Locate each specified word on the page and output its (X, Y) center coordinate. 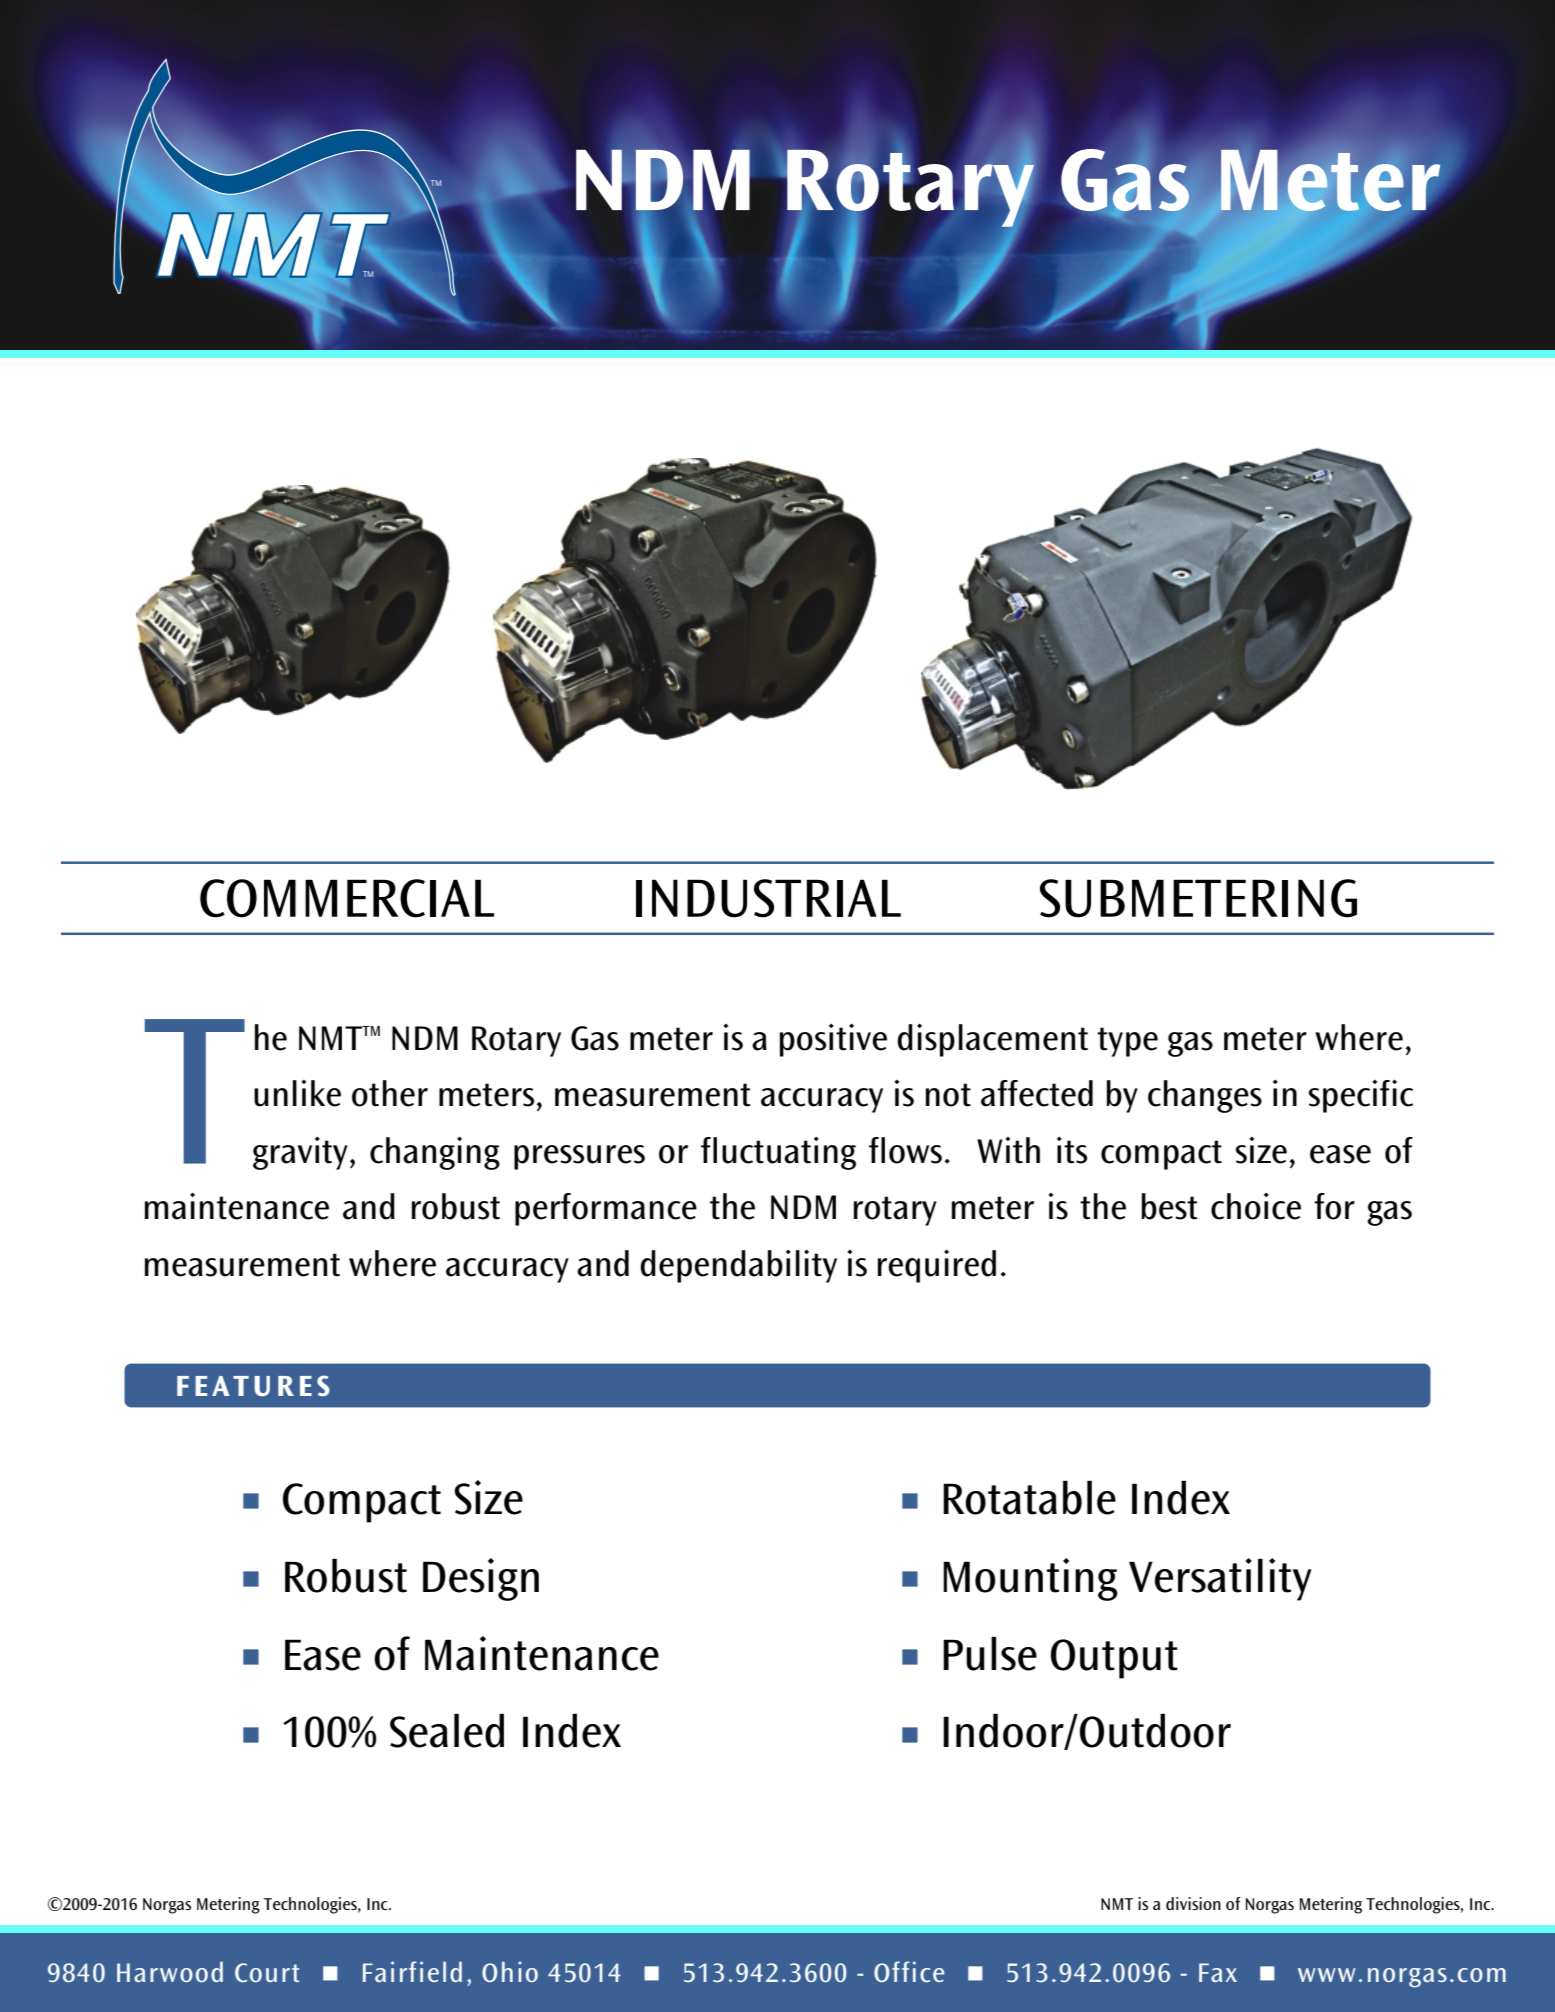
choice (1256, 1206)
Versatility (1220, 1579)
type (1127, 1042)
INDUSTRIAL (768, 898)
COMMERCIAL (347, 898)
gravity (300, 1153)
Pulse (990, 1654)
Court (267, 1972)
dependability (738, 1266)
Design (481, 1579)
